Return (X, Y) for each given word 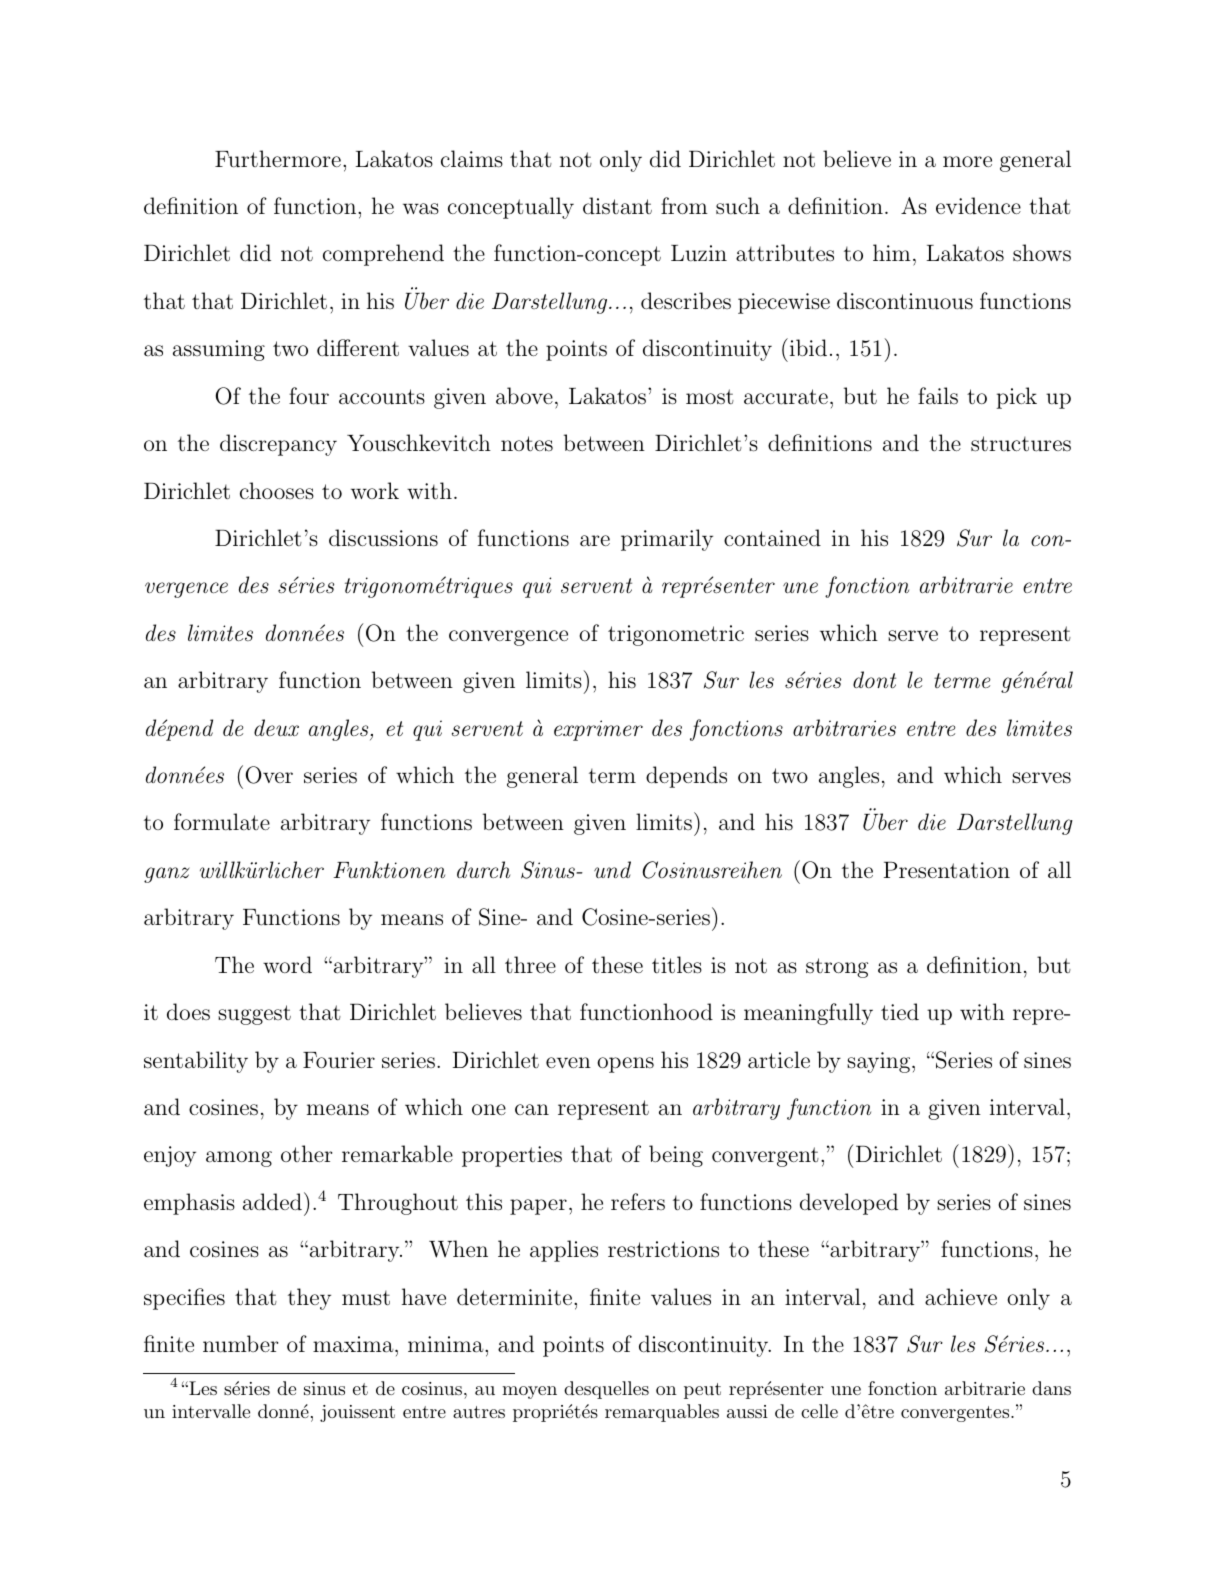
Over (269, 775)
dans (1051, 1388)
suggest (254, 1015)
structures (1021, 444)
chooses (277, 491)
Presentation (947, 870)
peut (702, 1391)
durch (483, 869)
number (240, 1344)
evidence (978, 205)
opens (625, 1065)
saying (880, 1062)
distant (617, 206)
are (595, 540)
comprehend (383, 255)
